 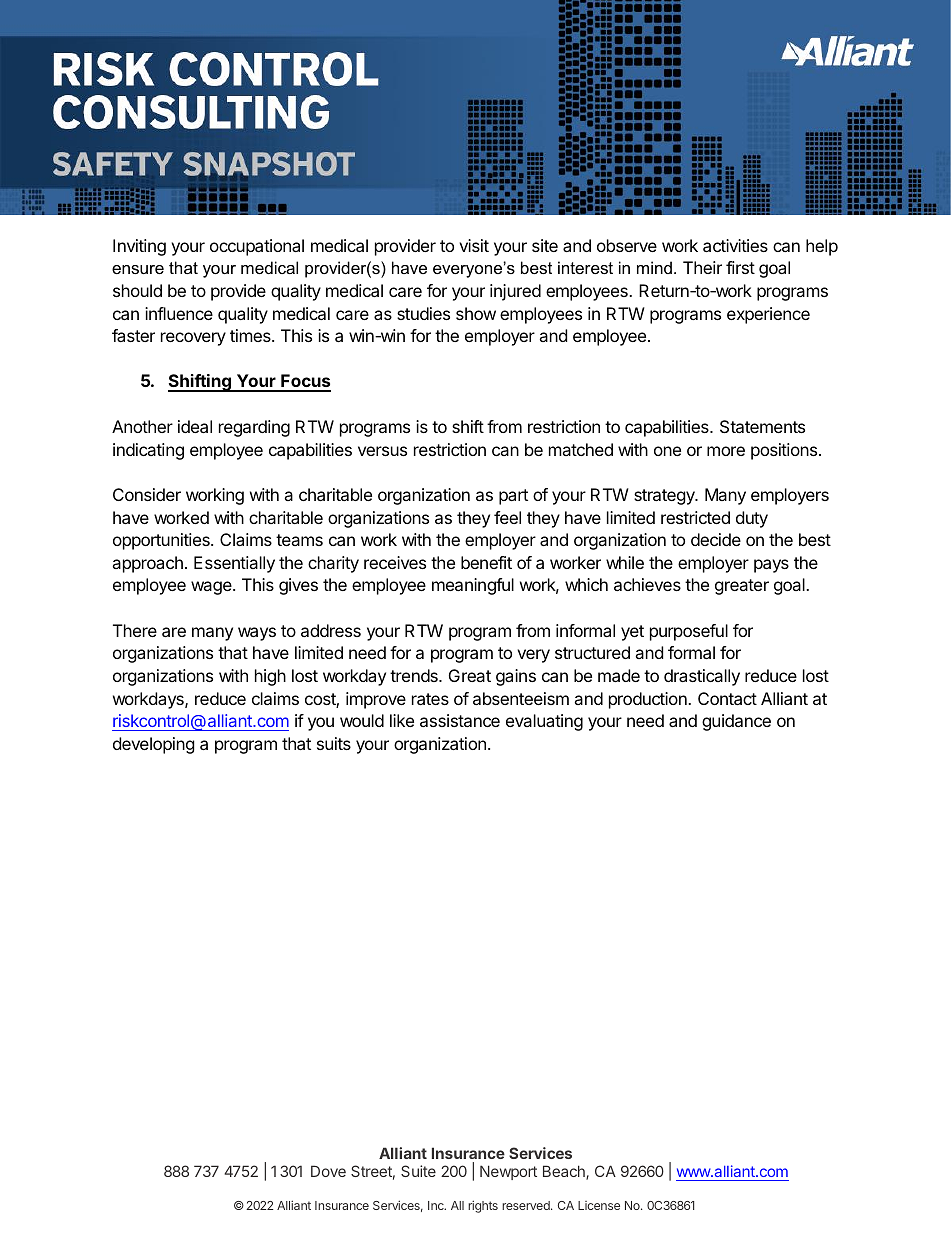 What do you see at coordinates (257, 247) in the screenshot?
I see `occupational` at bounding box center [257, 247].
